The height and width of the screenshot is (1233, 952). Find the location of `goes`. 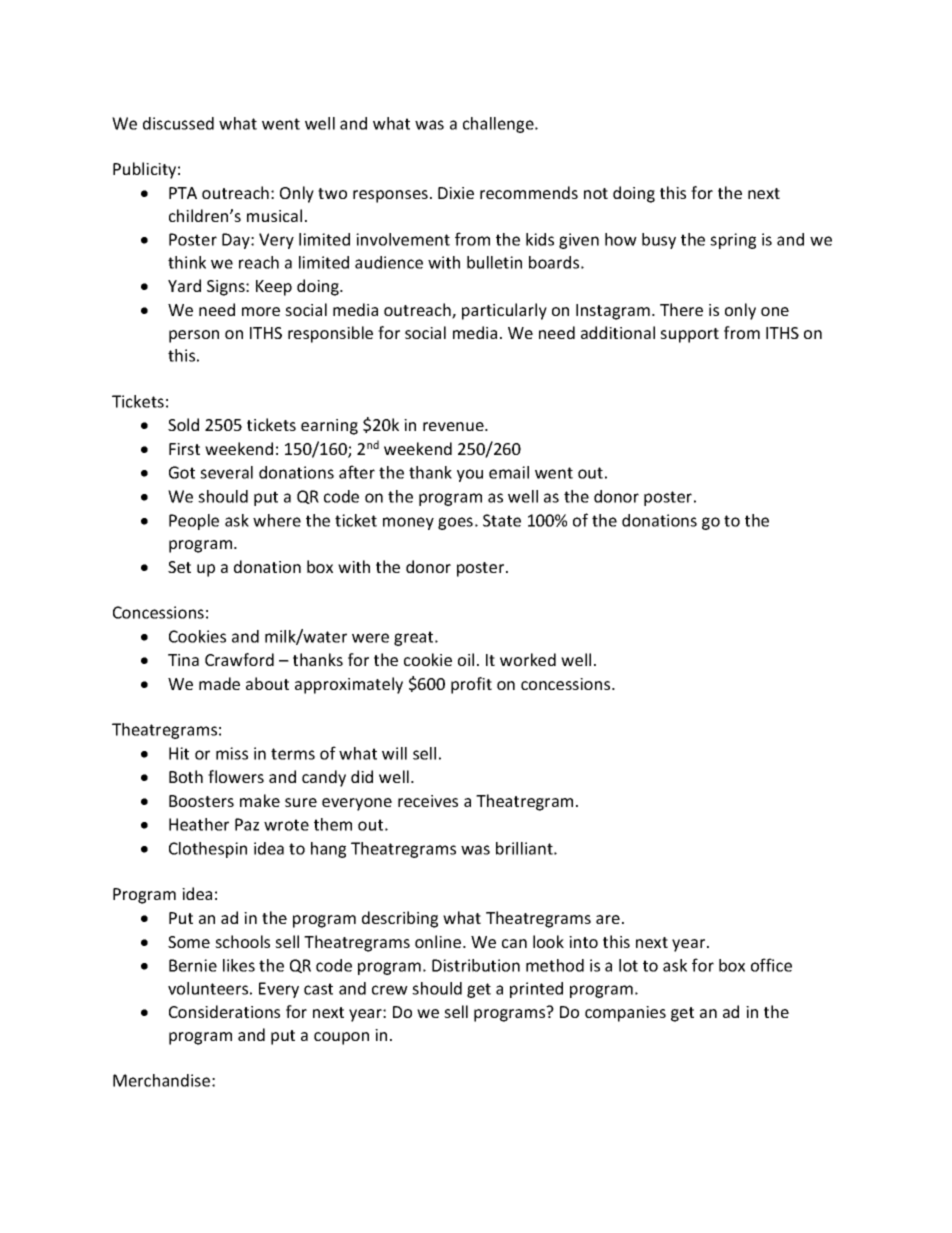

goes is located at coordinates (455, 523).
